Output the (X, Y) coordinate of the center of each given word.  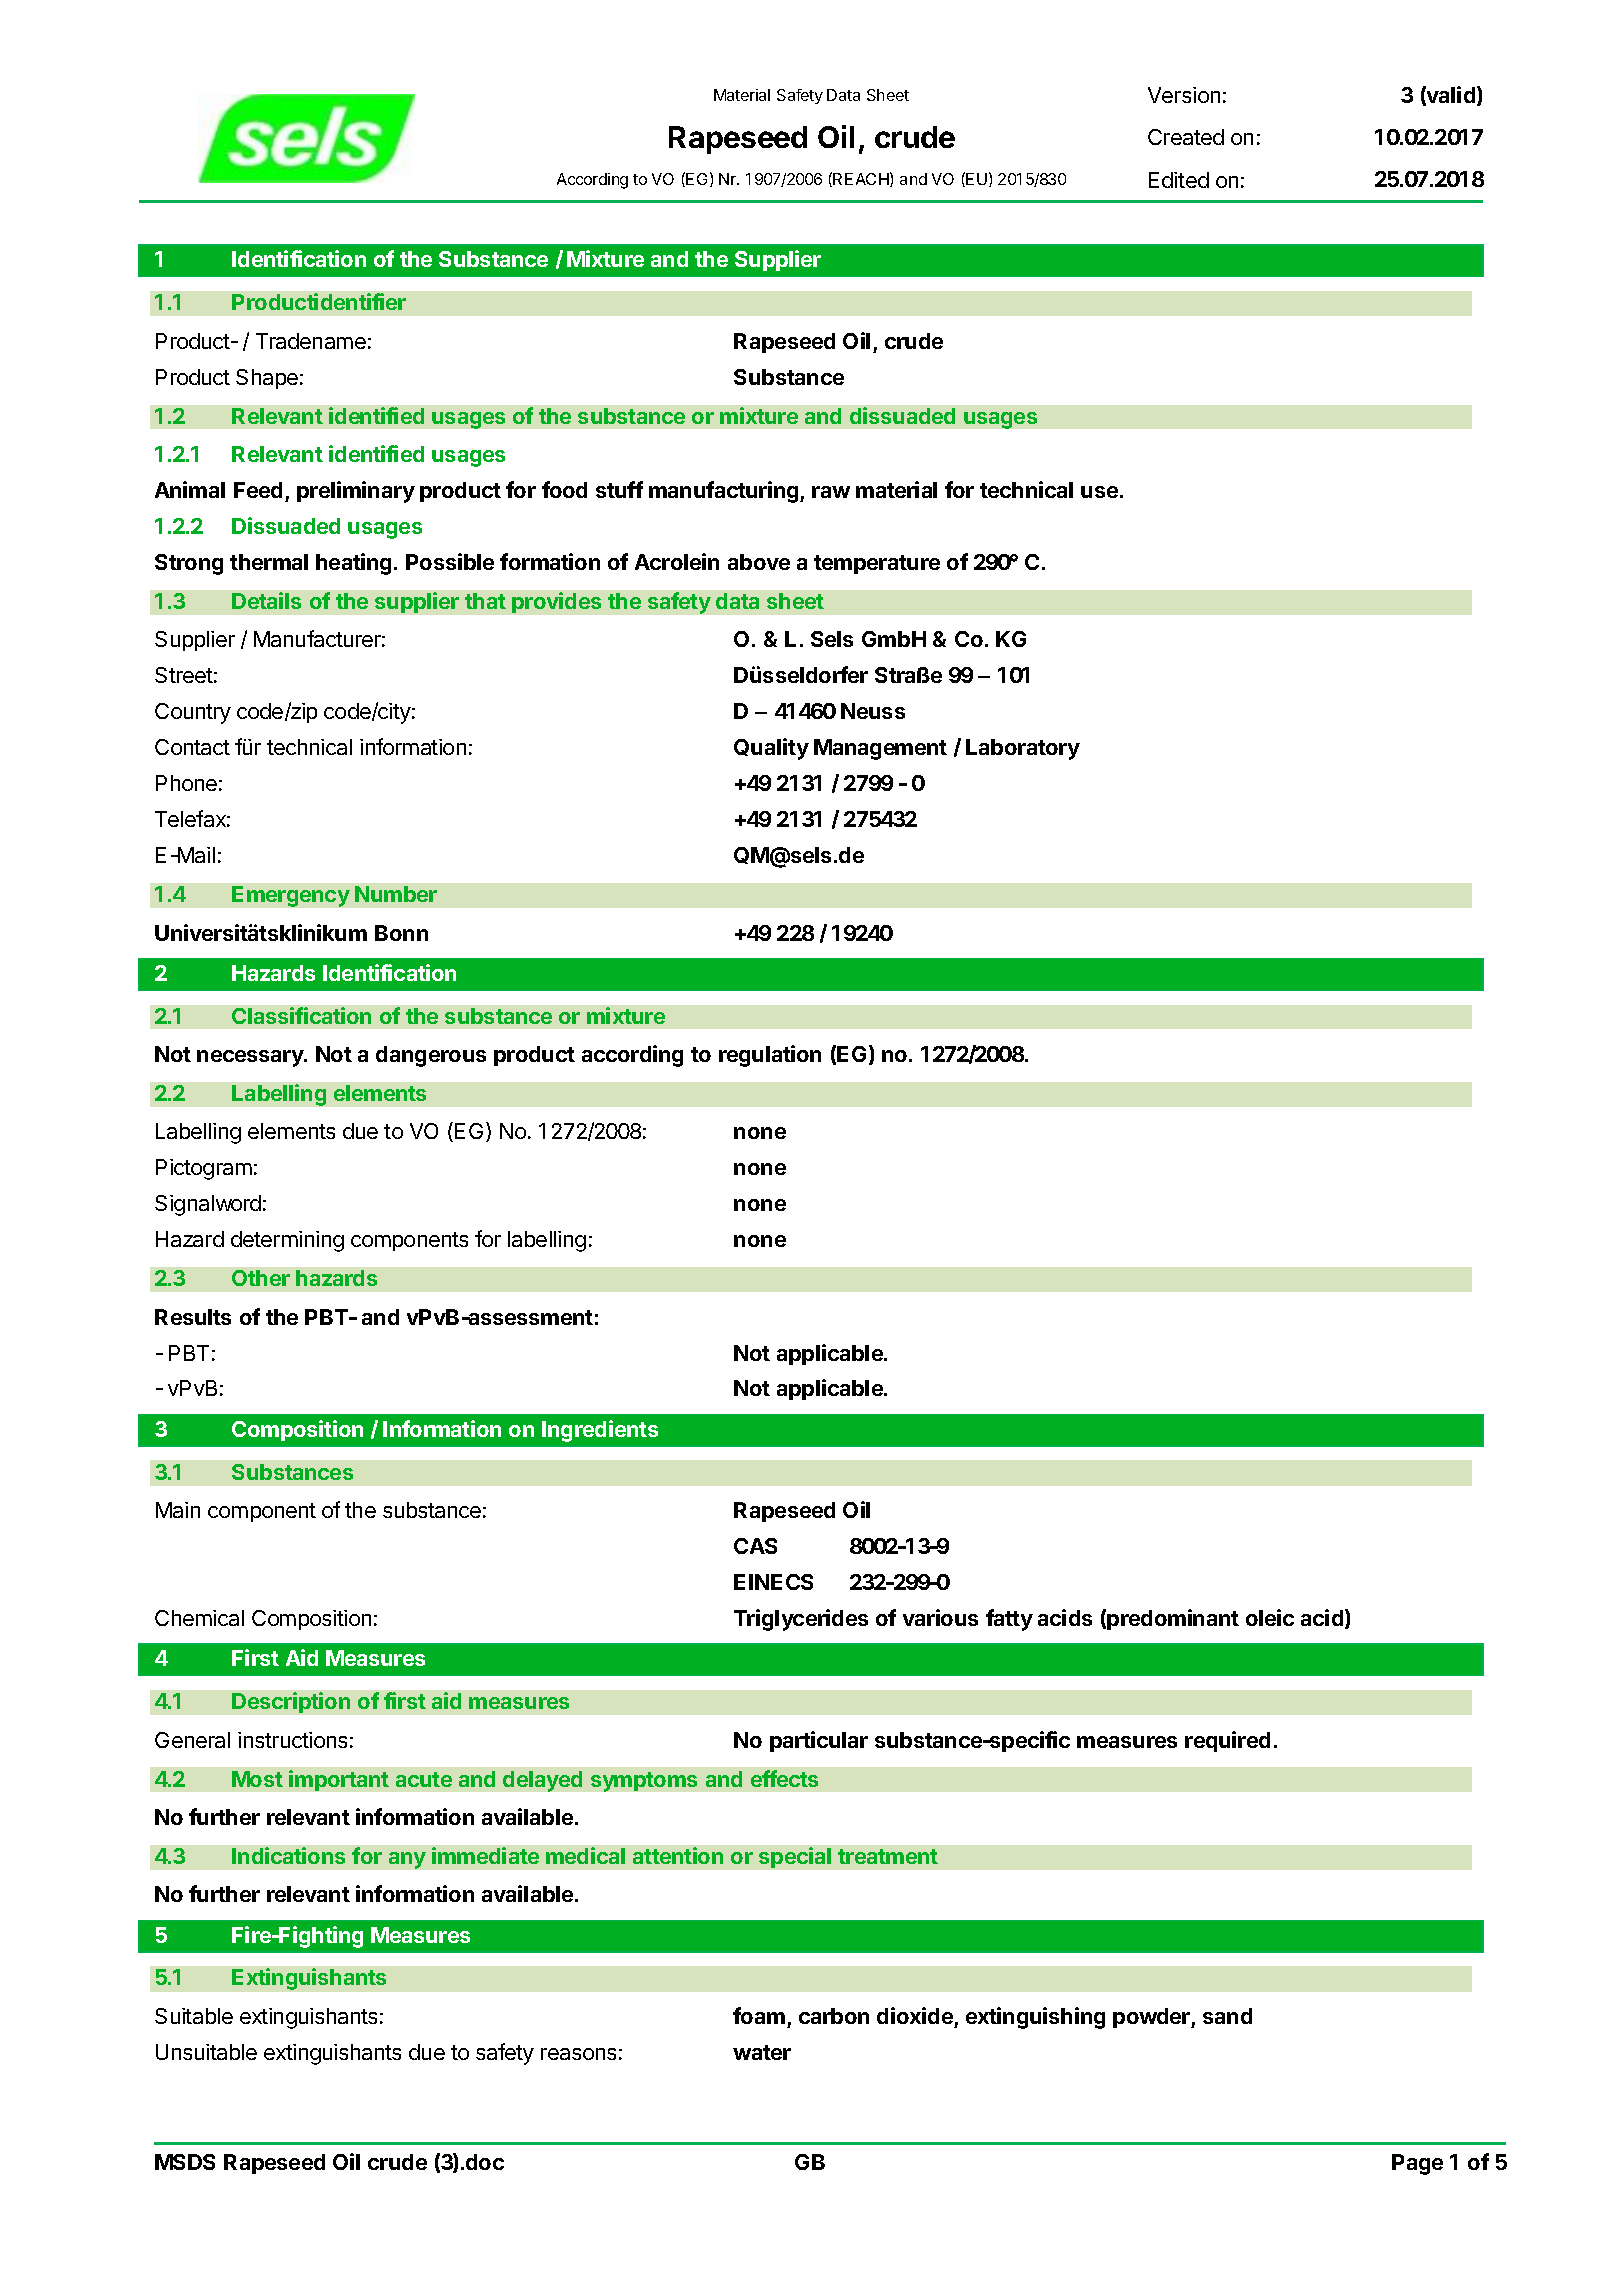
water (762, 2052)
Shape (267, 379)
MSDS (185, 2162)
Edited (1179, 180)
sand (1227, 2016)
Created (1186, 137)
